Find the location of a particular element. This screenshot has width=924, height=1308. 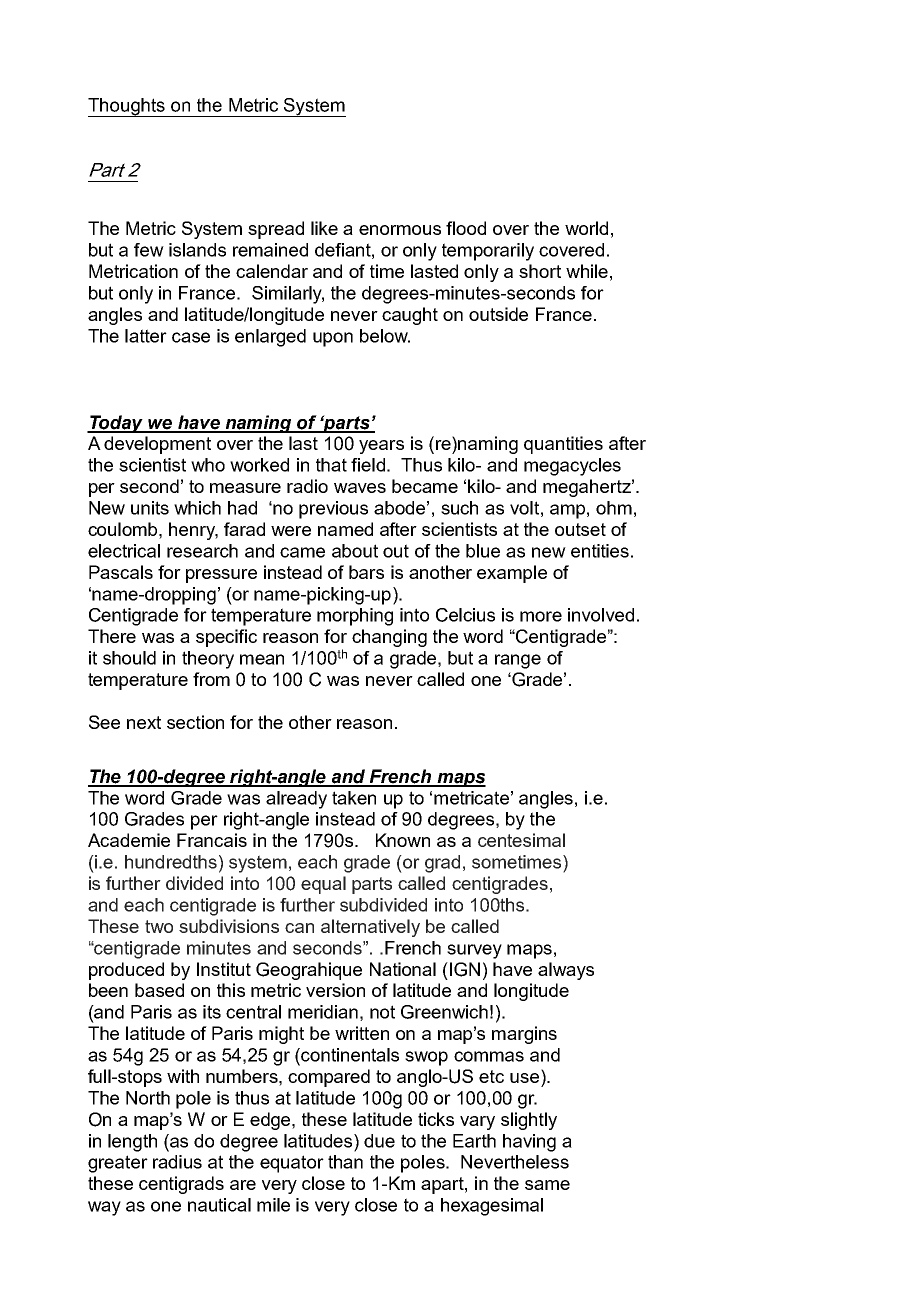

radius is located at coordinates (177, 1162).
